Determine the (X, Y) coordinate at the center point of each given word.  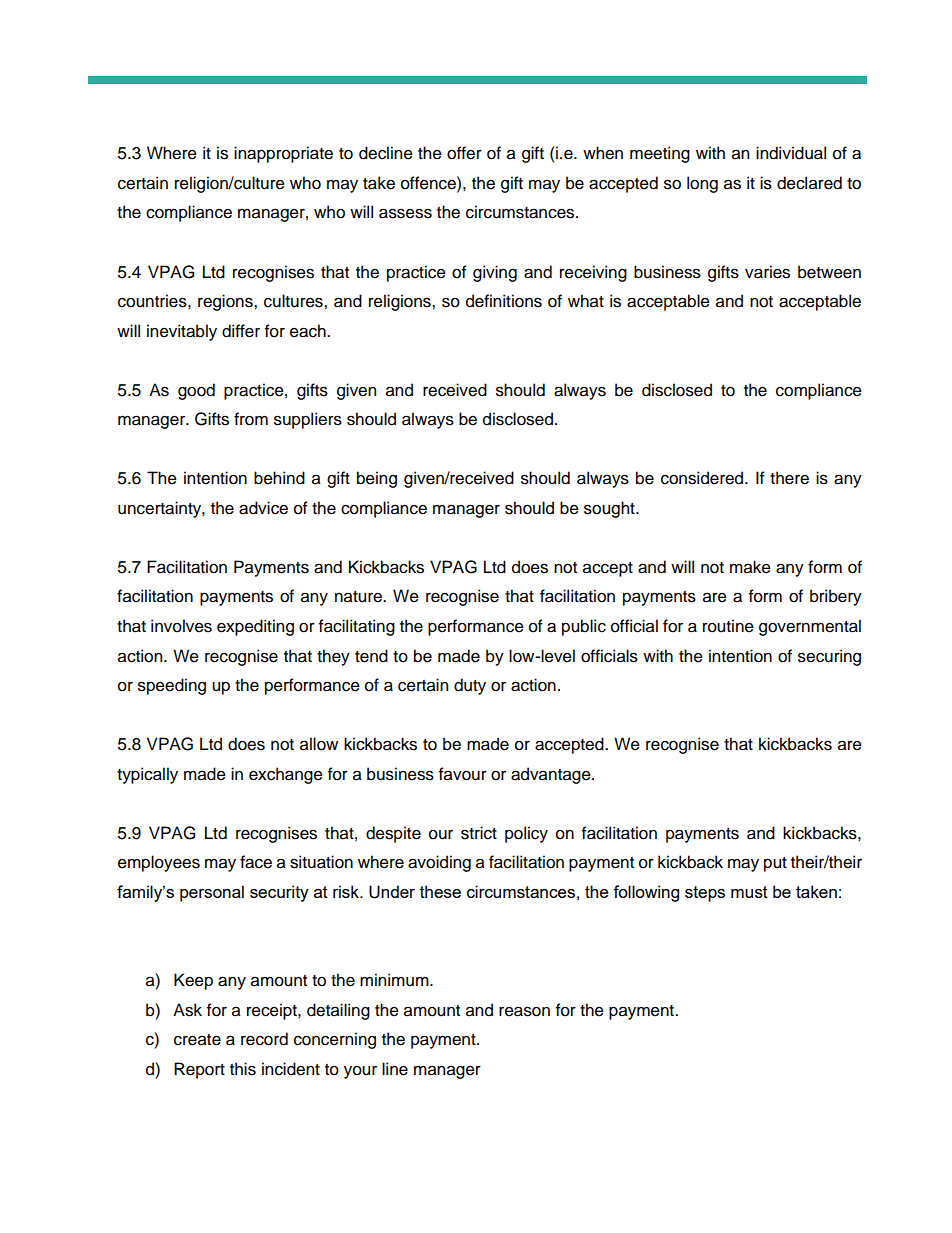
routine (728, 626)
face (256, 862)
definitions (504, 301)
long (702, 184)
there (789, 478)
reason (524, 1011)
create (197, 1040)
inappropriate (283, 154)
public (584, 627)
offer (464, 153)
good (196, 391)
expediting (255, 627)
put (775, 864)
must (749, 892)
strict (479, 833)
